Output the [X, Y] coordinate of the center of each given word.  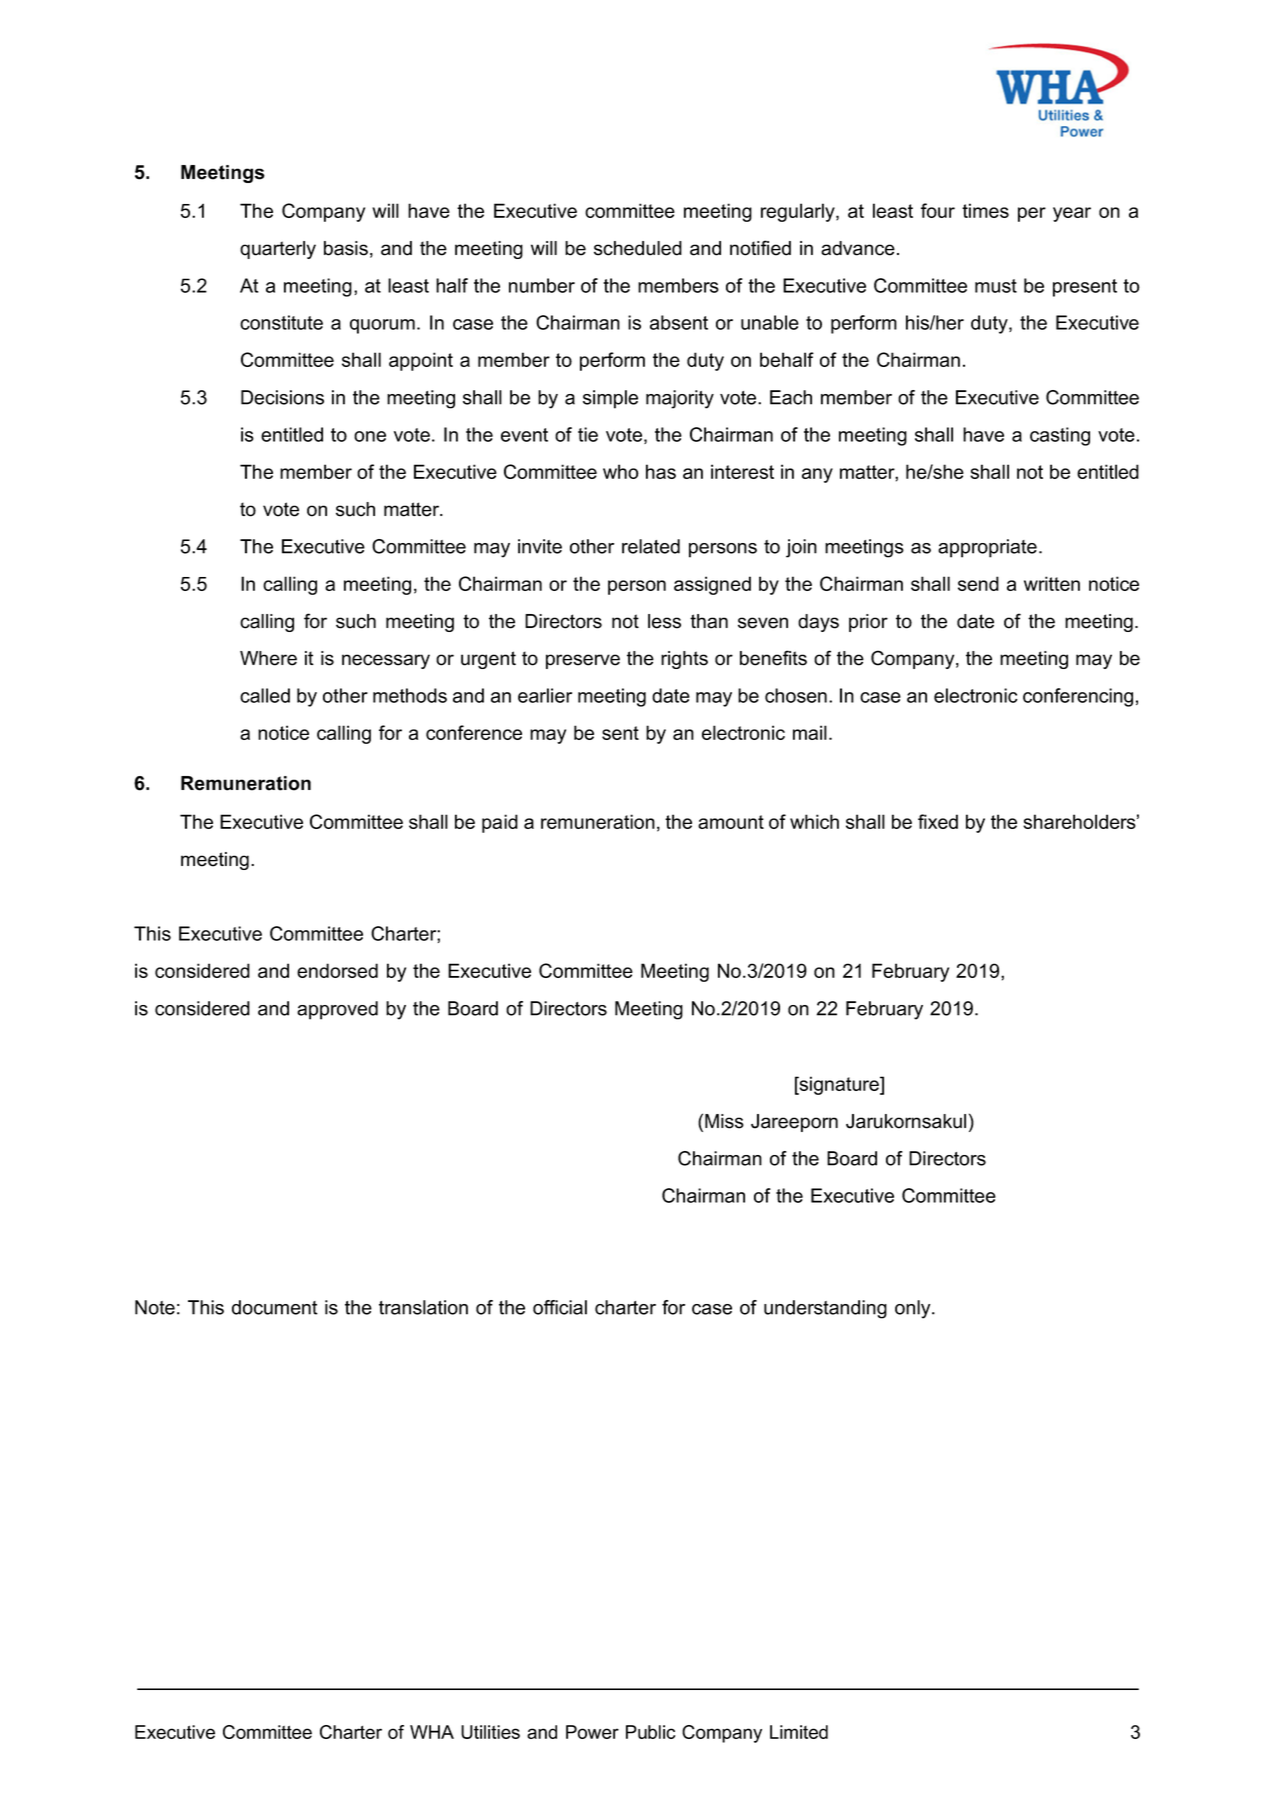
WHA [432, 1732]
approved [337, 1010]
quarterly [278, 250]
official [560, 1307]
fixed [938, 821]
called [265, 695]
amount [731, 822]
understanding [825, 1309]
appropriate [987, 548]
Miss [724, 1121]
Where [268, 658]
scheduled [638, 248]
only [914, 1309]
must [996, 286]
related [651, 546]
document [275, 1307]
